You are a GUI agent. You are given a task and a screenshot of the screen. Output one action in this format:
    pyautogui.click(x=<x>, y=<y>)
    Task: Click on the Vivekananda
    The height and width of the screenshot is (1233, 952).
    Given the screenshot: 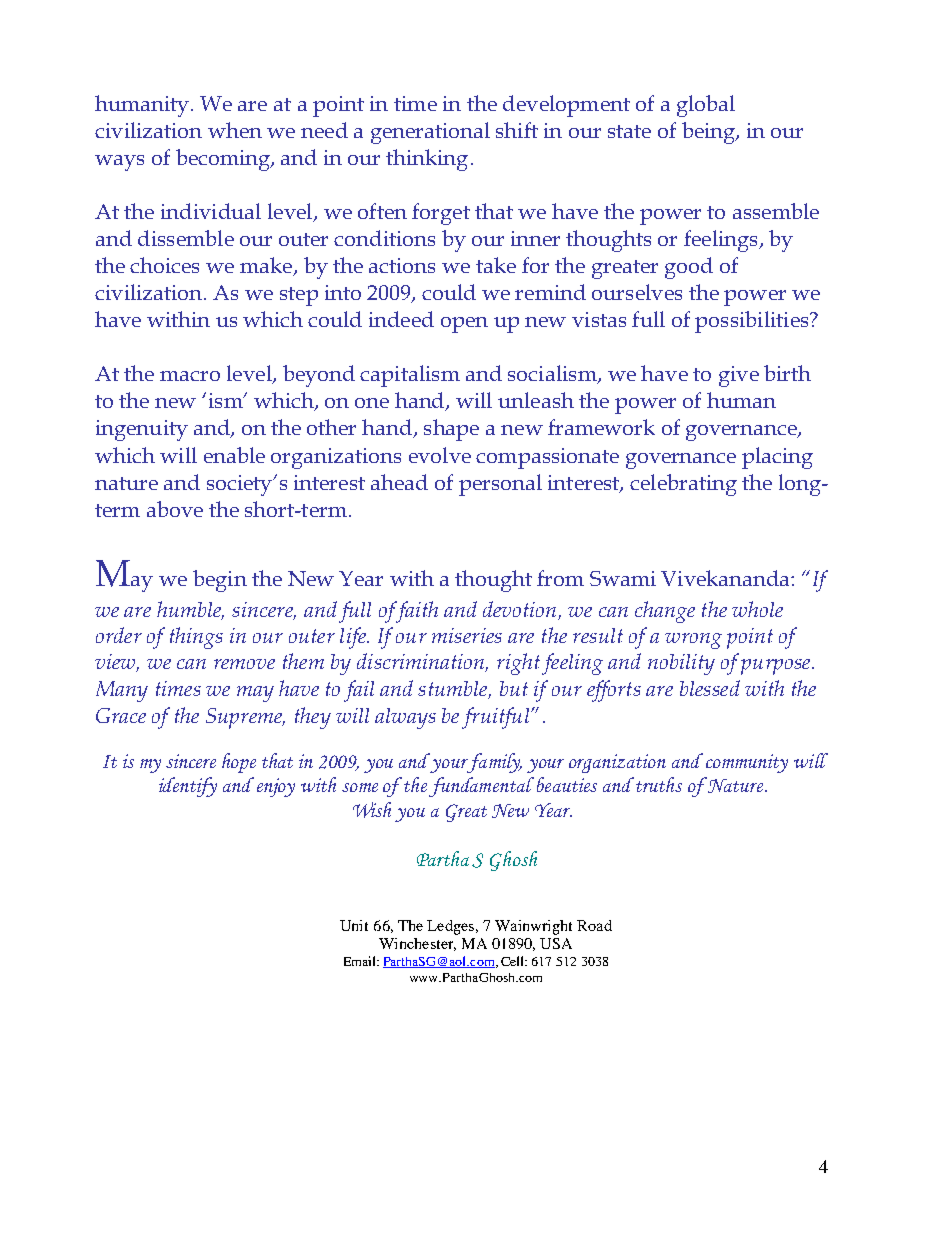 What is the action you would take?
    pyautogui.click(x=726, y=578)
